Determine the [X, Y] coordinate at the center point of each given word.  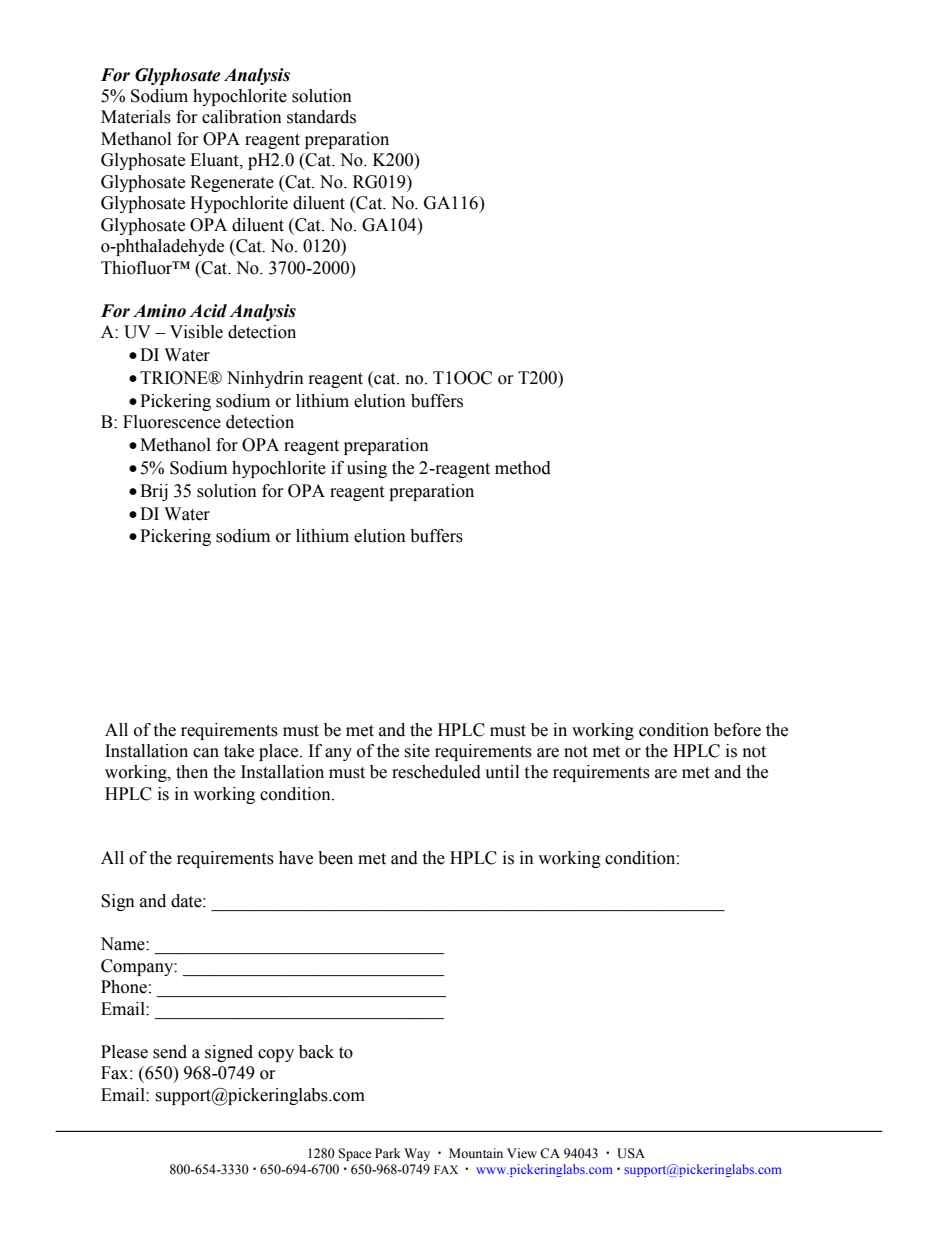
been [335, 858]
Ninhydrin [265, 379]
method [523, 468]
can [206, 753]
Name [123, 944]
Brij [154, 492]
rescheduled [436, 772]
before [737, 730]
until [502, 772]
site [417, 751]
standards [321, 117]
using [367, 469]
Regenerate [232, 183]
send [170, 1052]
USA [631, 1153]
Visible [196, 332]
